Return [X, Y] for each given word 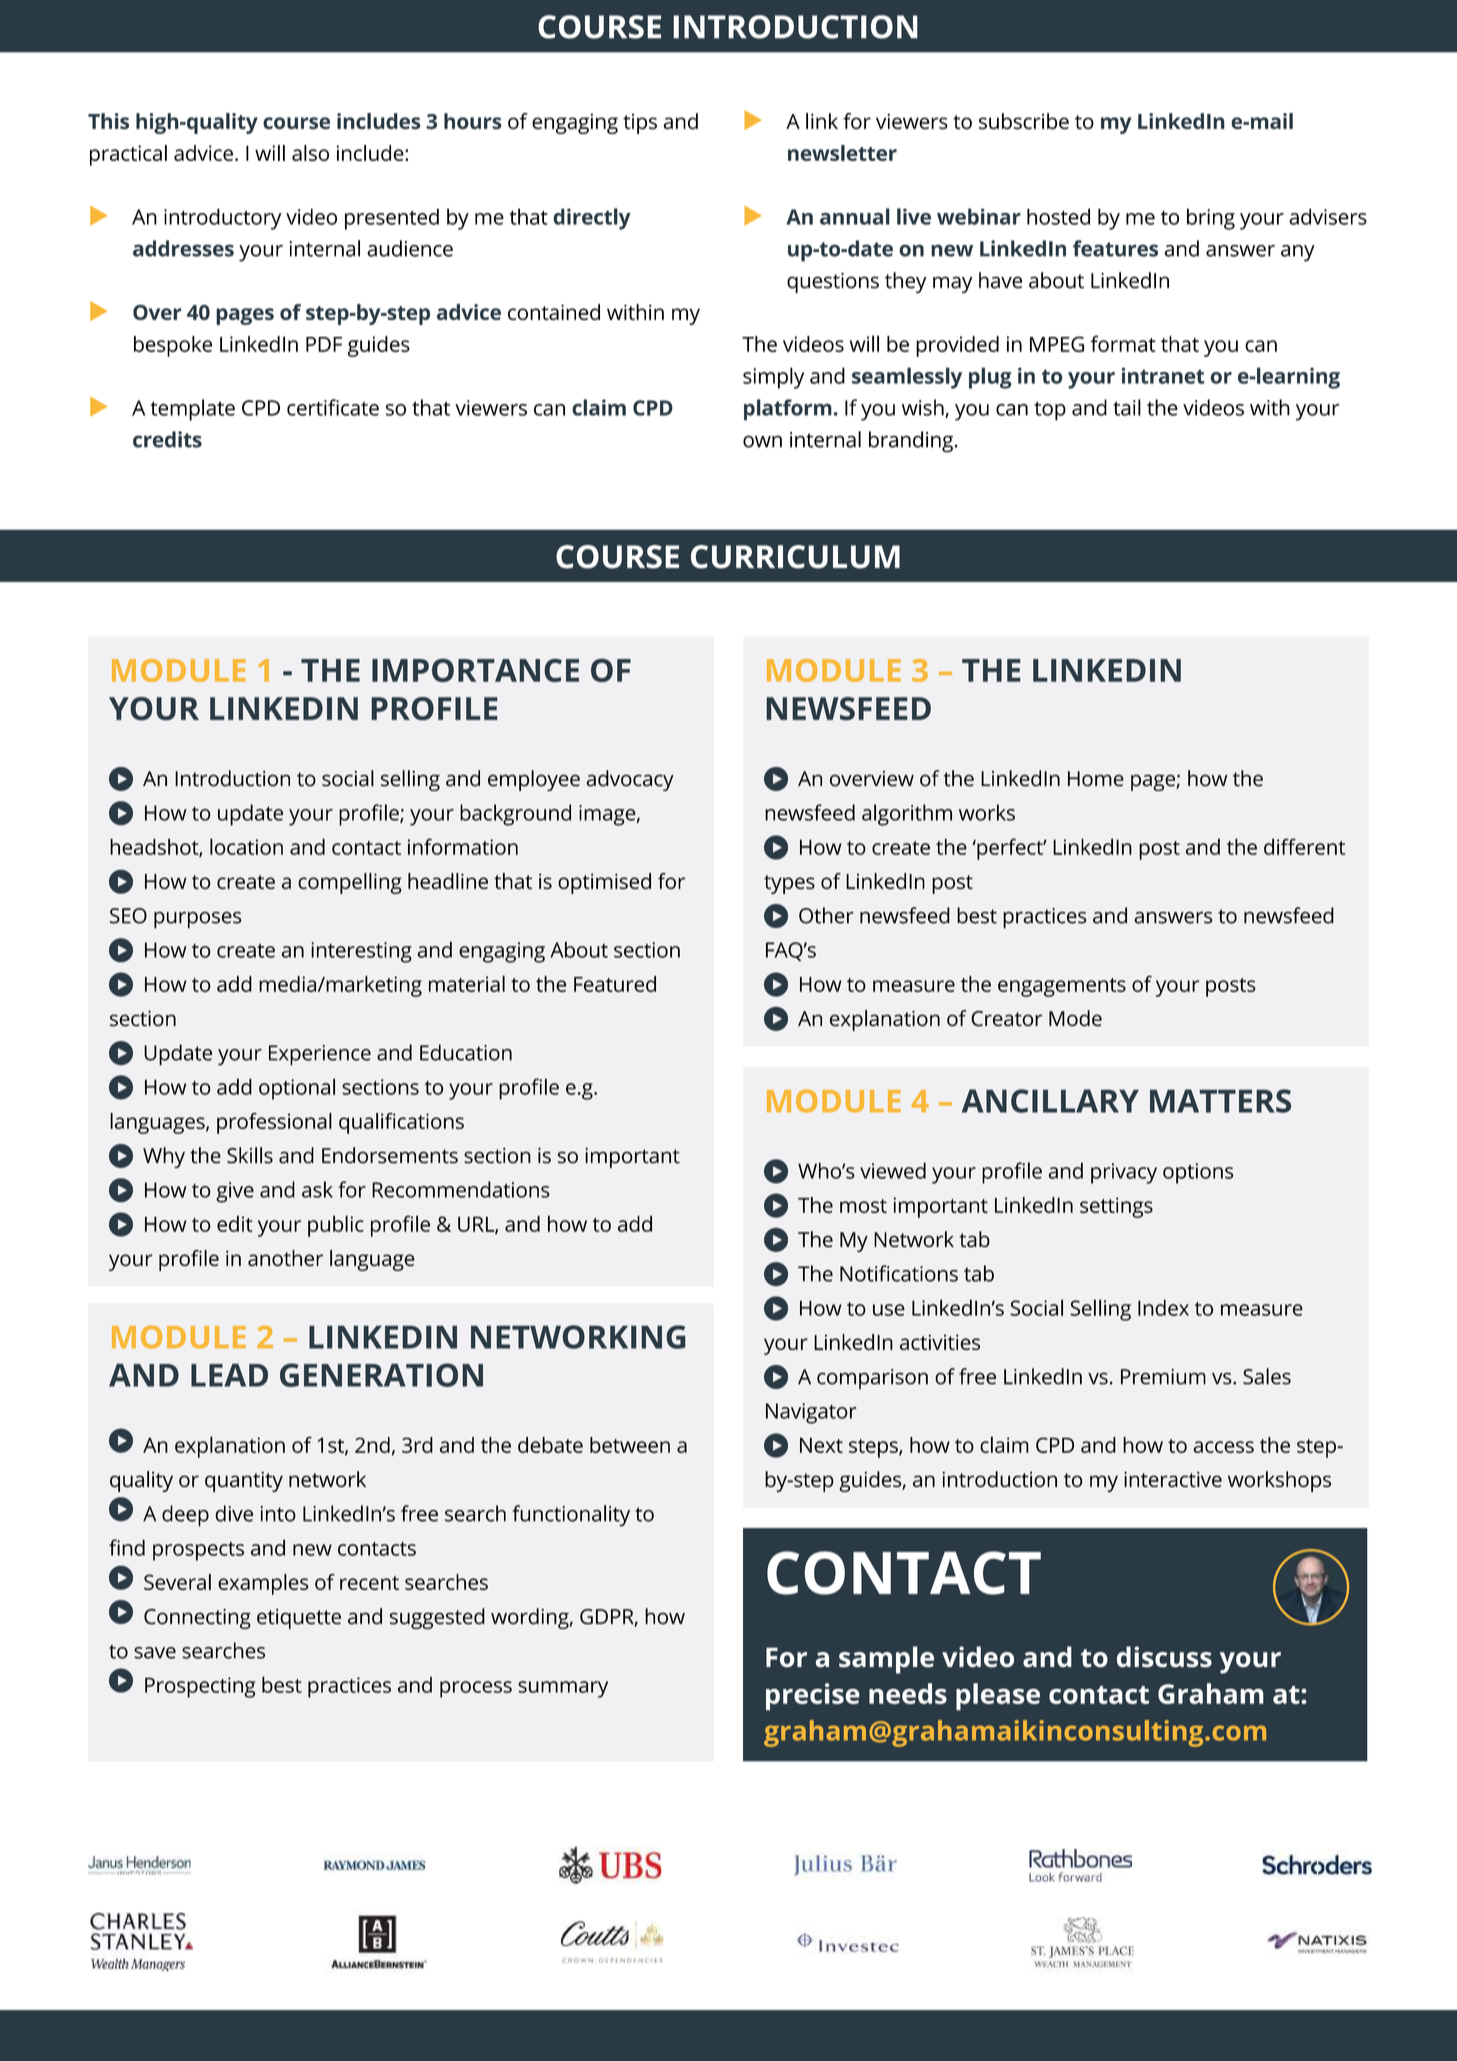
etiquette [299, 1619]
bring [1211, 219]
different [1304, 846]
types [789, 884]
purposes [197, 920]
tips [640, 124]
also [310, 153]
